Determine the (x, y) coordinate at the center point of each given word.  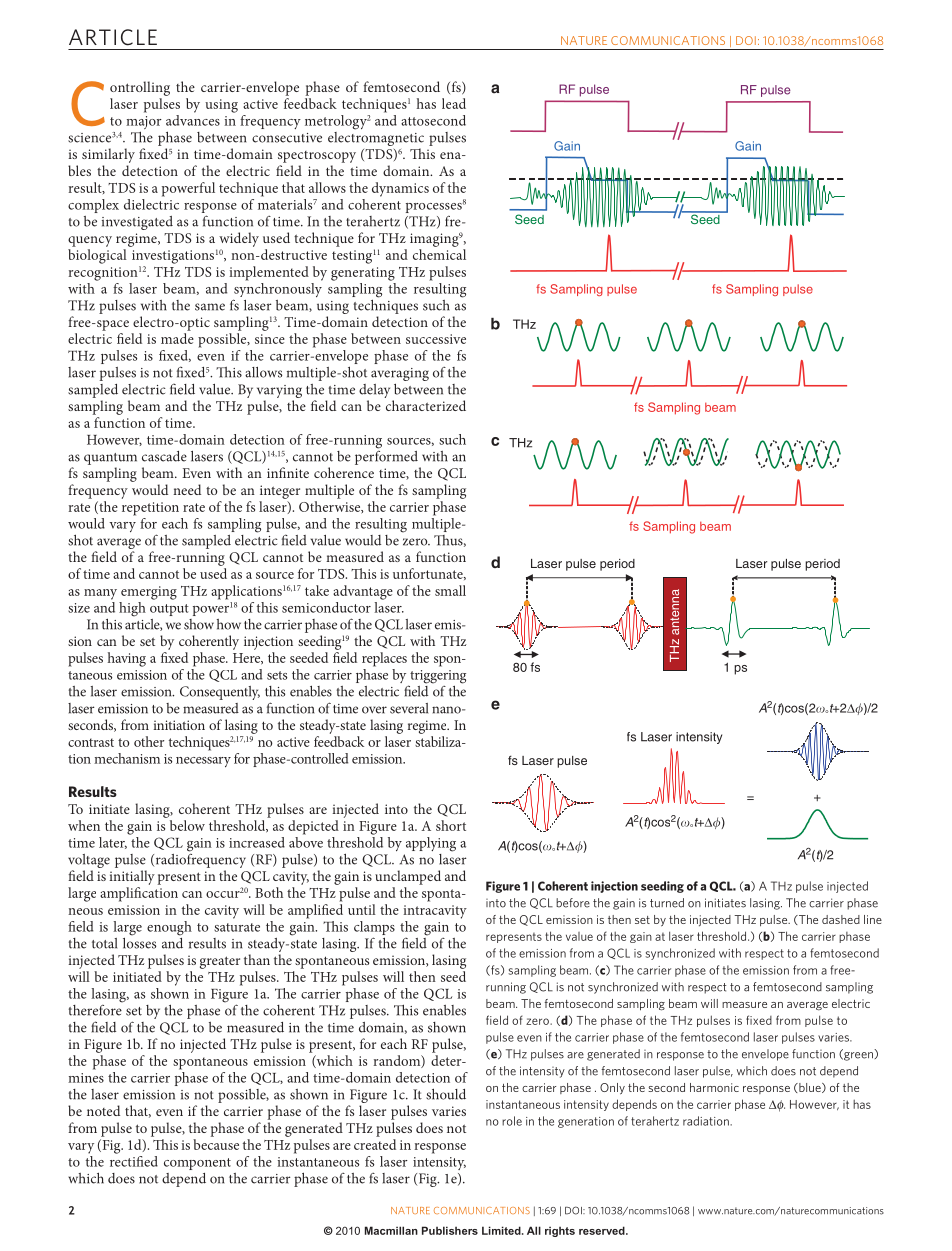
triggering (437, 678)
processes (434, 208)
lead (454, 103)
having (127, 659)
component (197, 1164)
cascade (164, 456)
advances (193, 119)
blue (810, 1088)
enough (169, 928)
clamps (374, 928)
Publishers (450, 1230)
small (450, 590)
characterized (426, 405)
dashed (841, 919)
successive (436, 339)
